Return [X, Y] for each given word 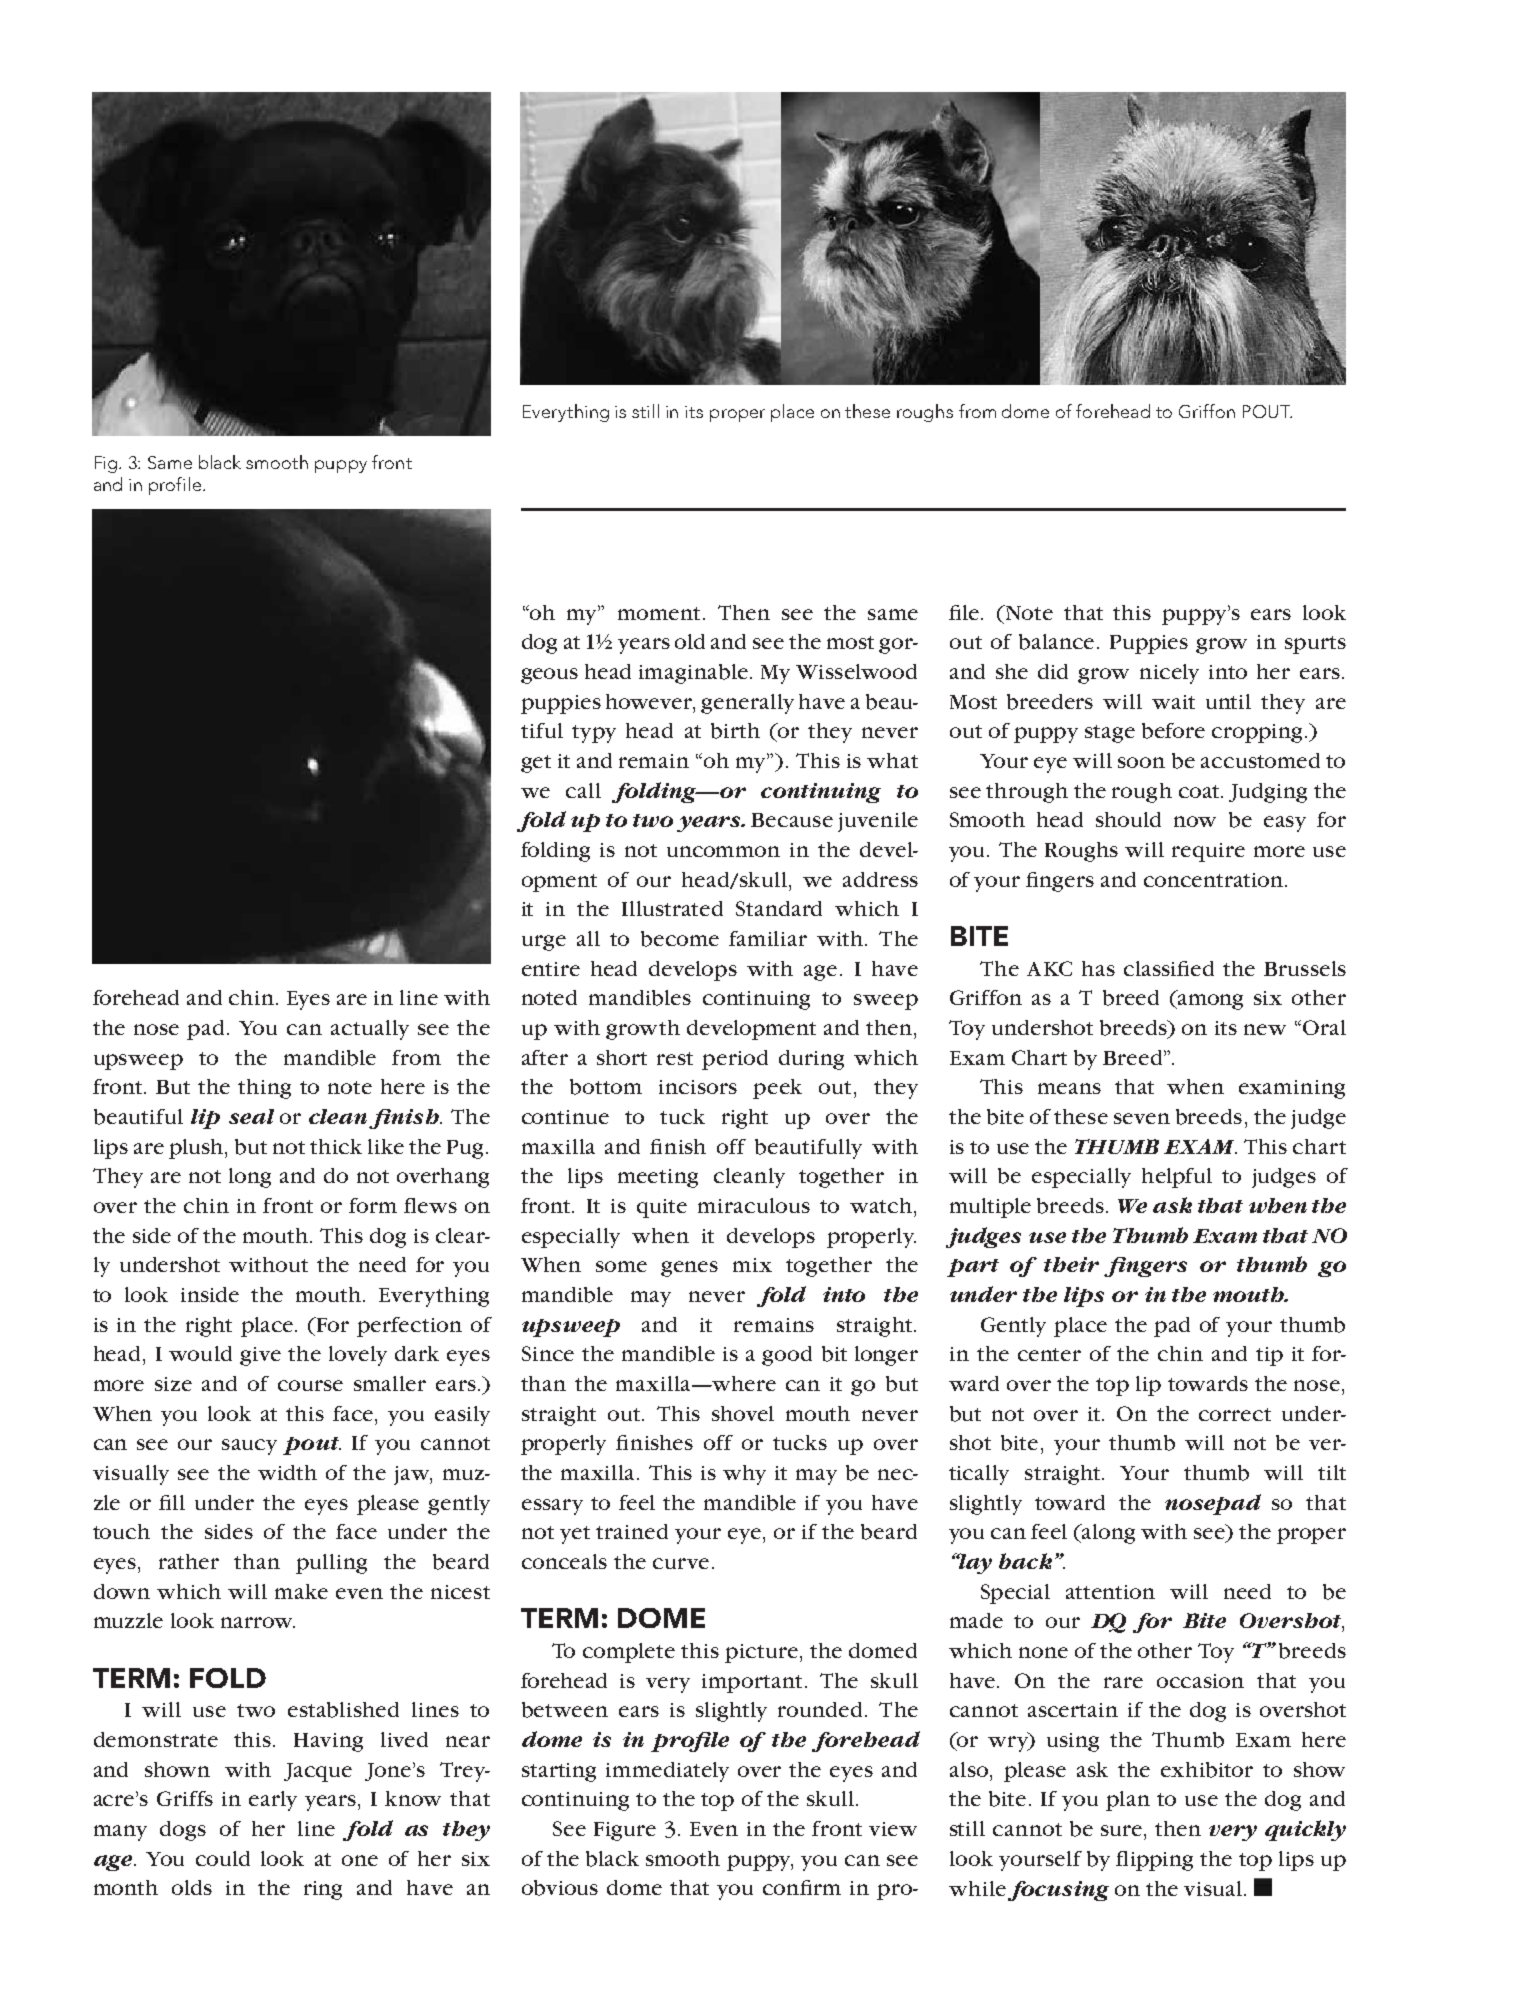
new [1265, 1029]
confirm [802, 1887]
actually [370, 1030]
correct [1235, 1414]
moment [659, 613]
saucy [249, 1447]
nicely [1169, 674]
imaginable [695, 674]
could [223, 1858]
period [735, 1060]
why [744, 1475]
